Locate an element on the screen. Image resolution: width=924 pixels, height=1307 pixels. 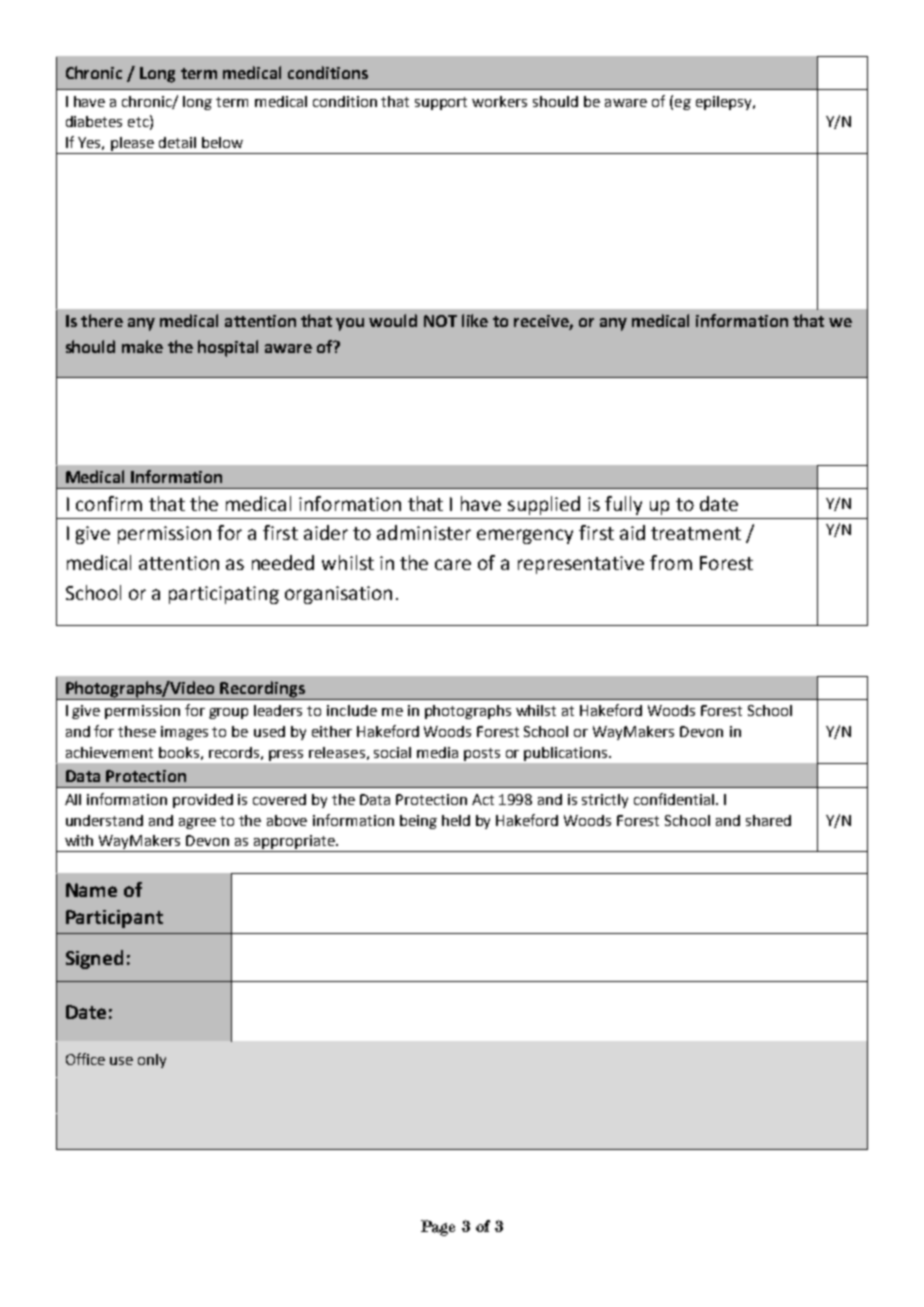
from is located at coordinates (671, 562).
